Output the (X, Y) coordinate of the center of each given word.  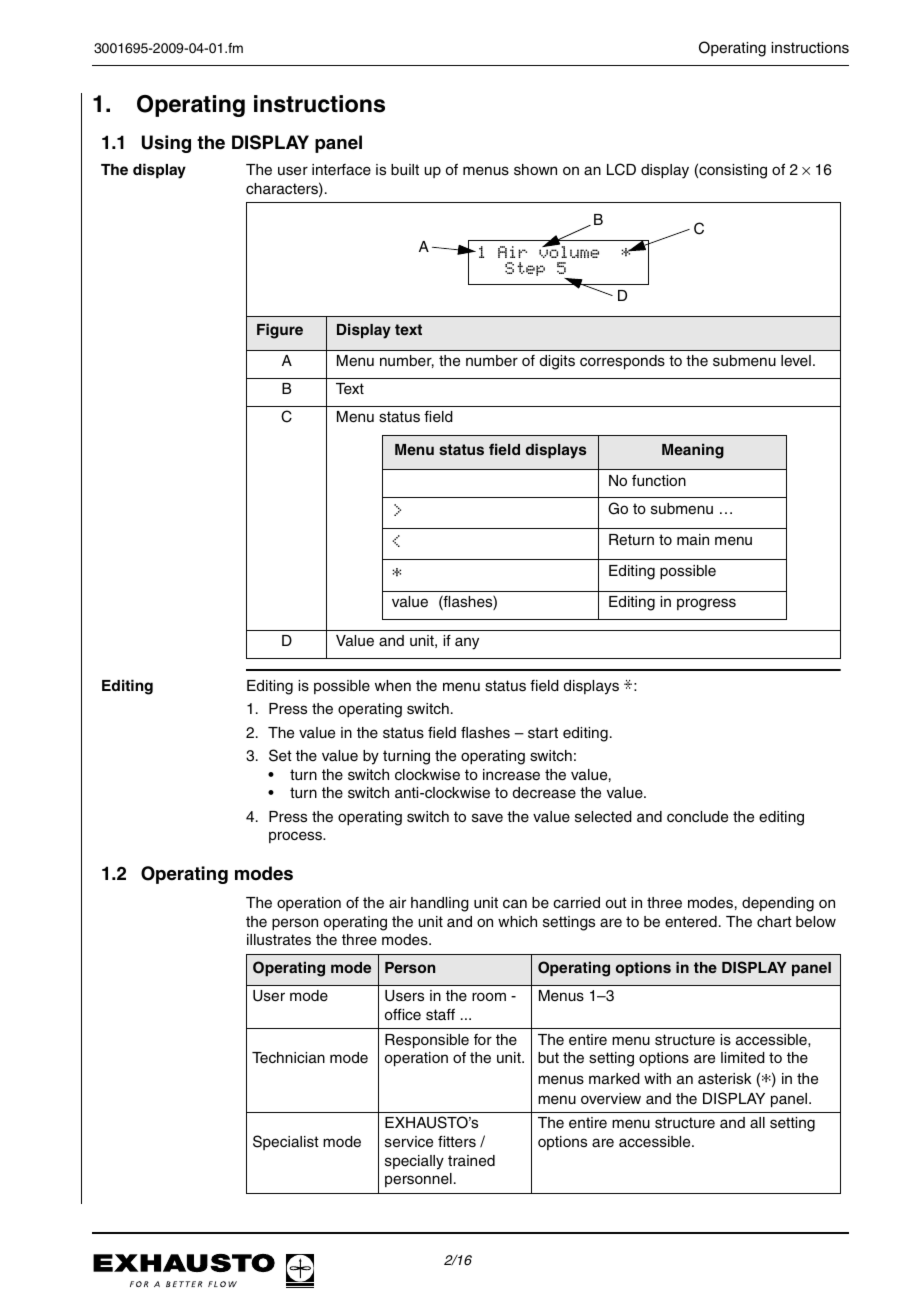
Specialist (286, 1142)
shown (535, 170)
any (467, 643)
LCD (621, 169)
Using (166, 144)
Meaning (693, 451)
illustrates (279, 940)
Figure (280, 331)
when (393, 685)
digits (557, 362)
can (515, 903)
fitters (457, 1141)
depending (778, 904)
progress (706, 604)
